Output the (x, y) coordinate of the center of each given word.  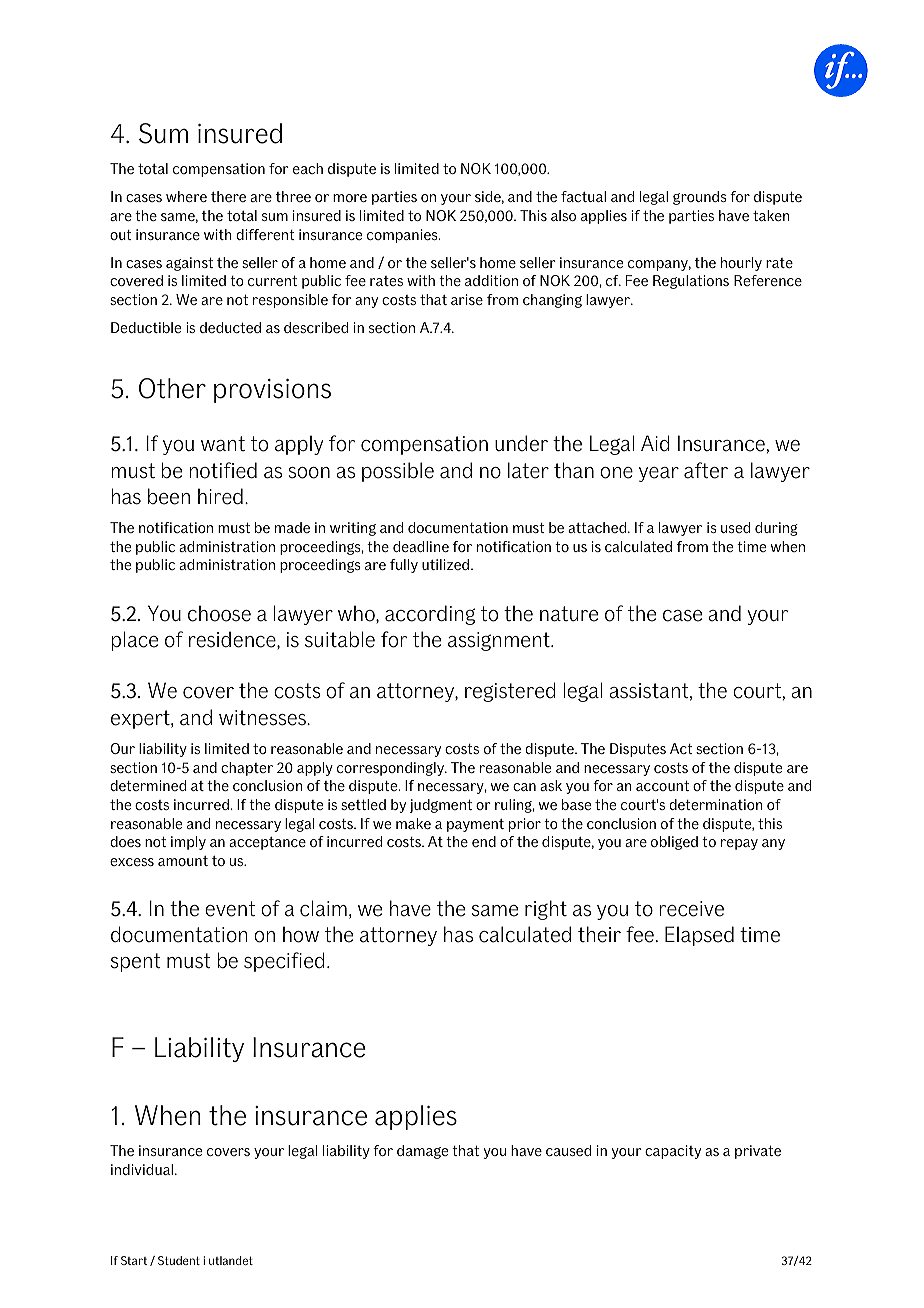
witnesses (263, 718)
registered (510, 692)
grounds (700, 198)
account (662, 785)
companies (403, 236)
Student (179, 1260)
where (186, 196)
